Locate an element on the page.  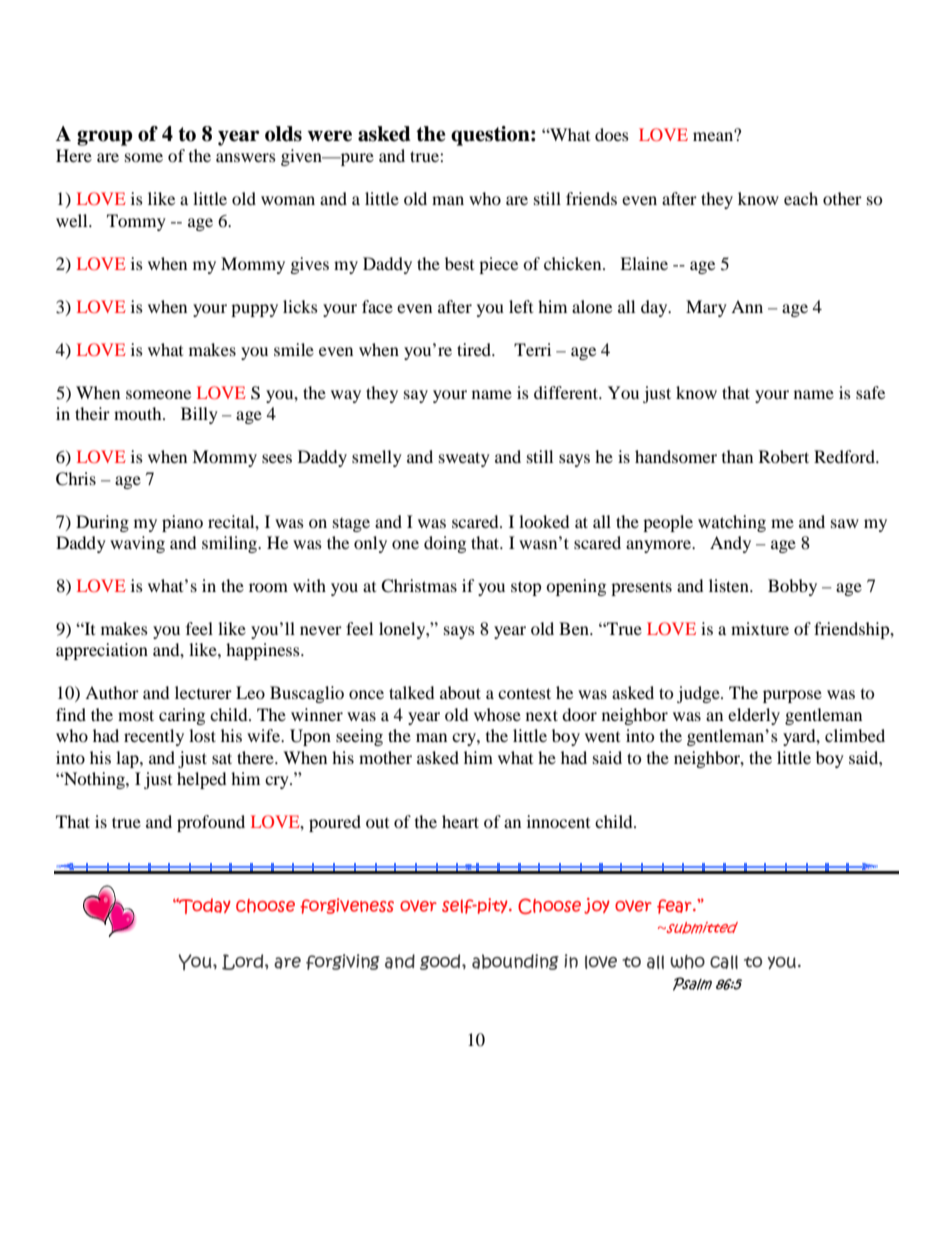
lecturer is located at coordinates (203, 692).
